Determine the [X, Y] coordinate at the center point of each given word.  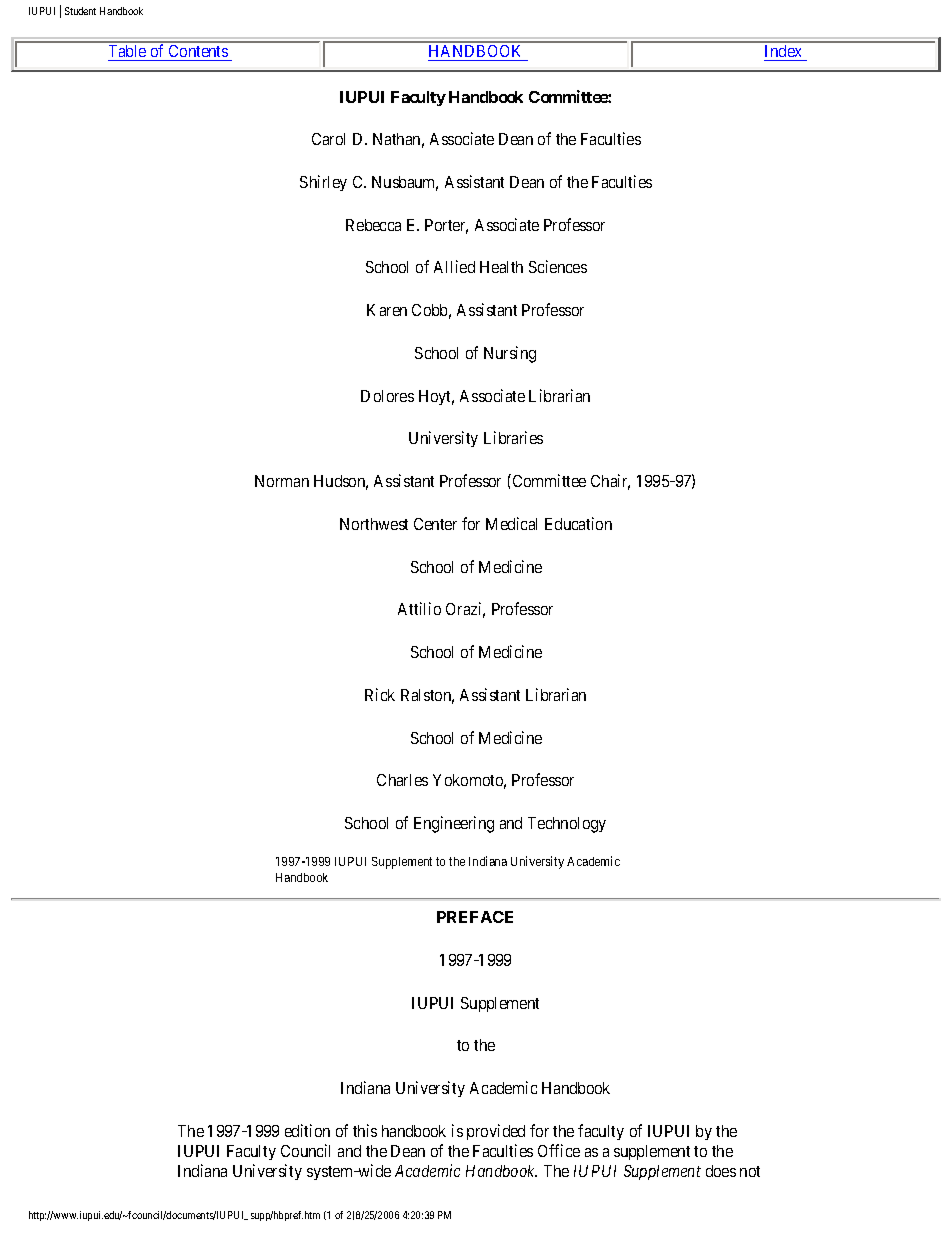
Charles [402, 780]
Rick [380, 694]
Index [784, 53]
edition [307, 1130]
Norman [282, 481]
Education [578, 523]
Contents [198, 53]
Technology [567, 825]
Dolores [387, 396]
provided [496, 1132]
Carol [328, 139]
